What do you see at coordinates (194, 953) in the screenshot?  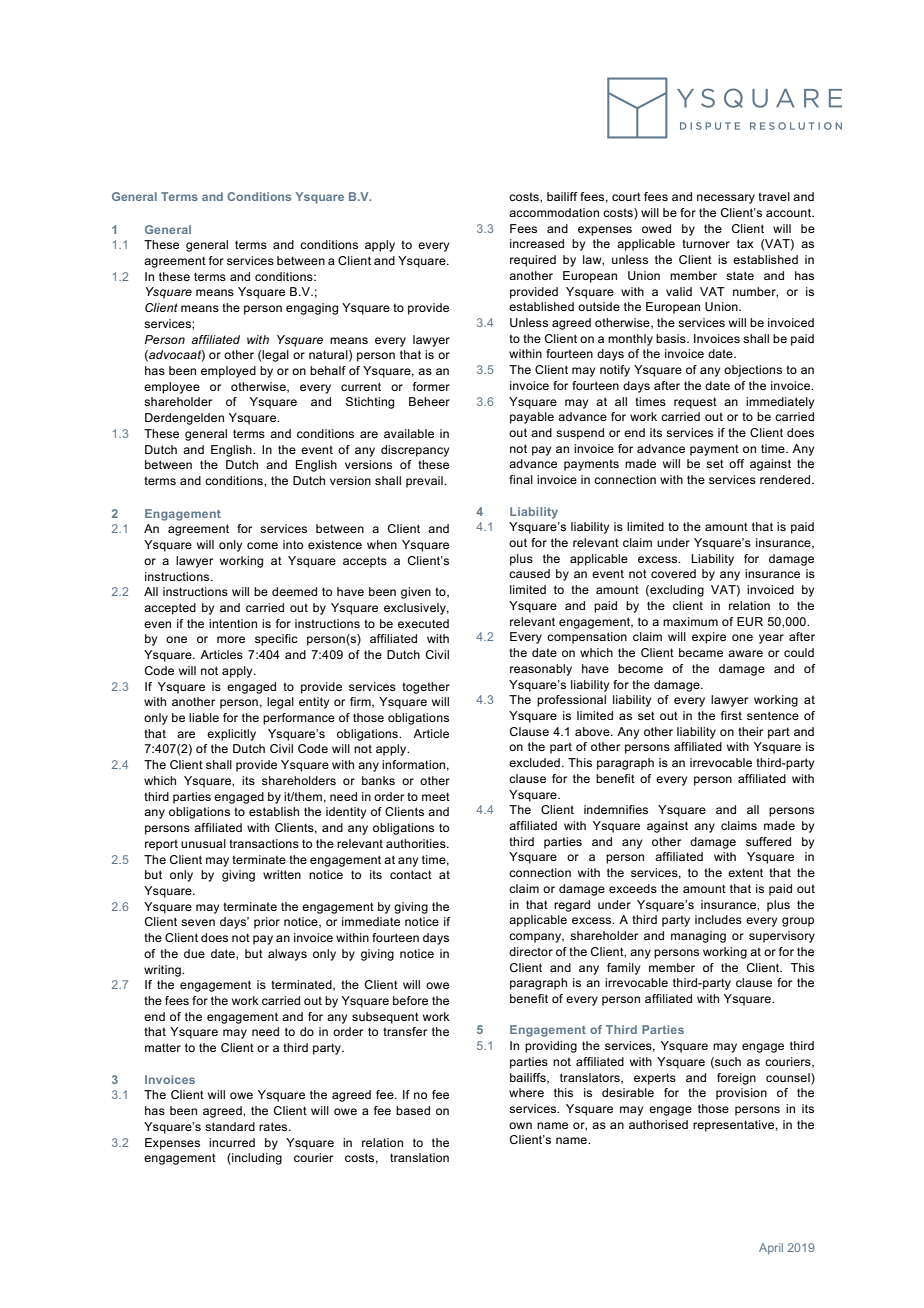 I see `due` at bounding box center [194, 953].
